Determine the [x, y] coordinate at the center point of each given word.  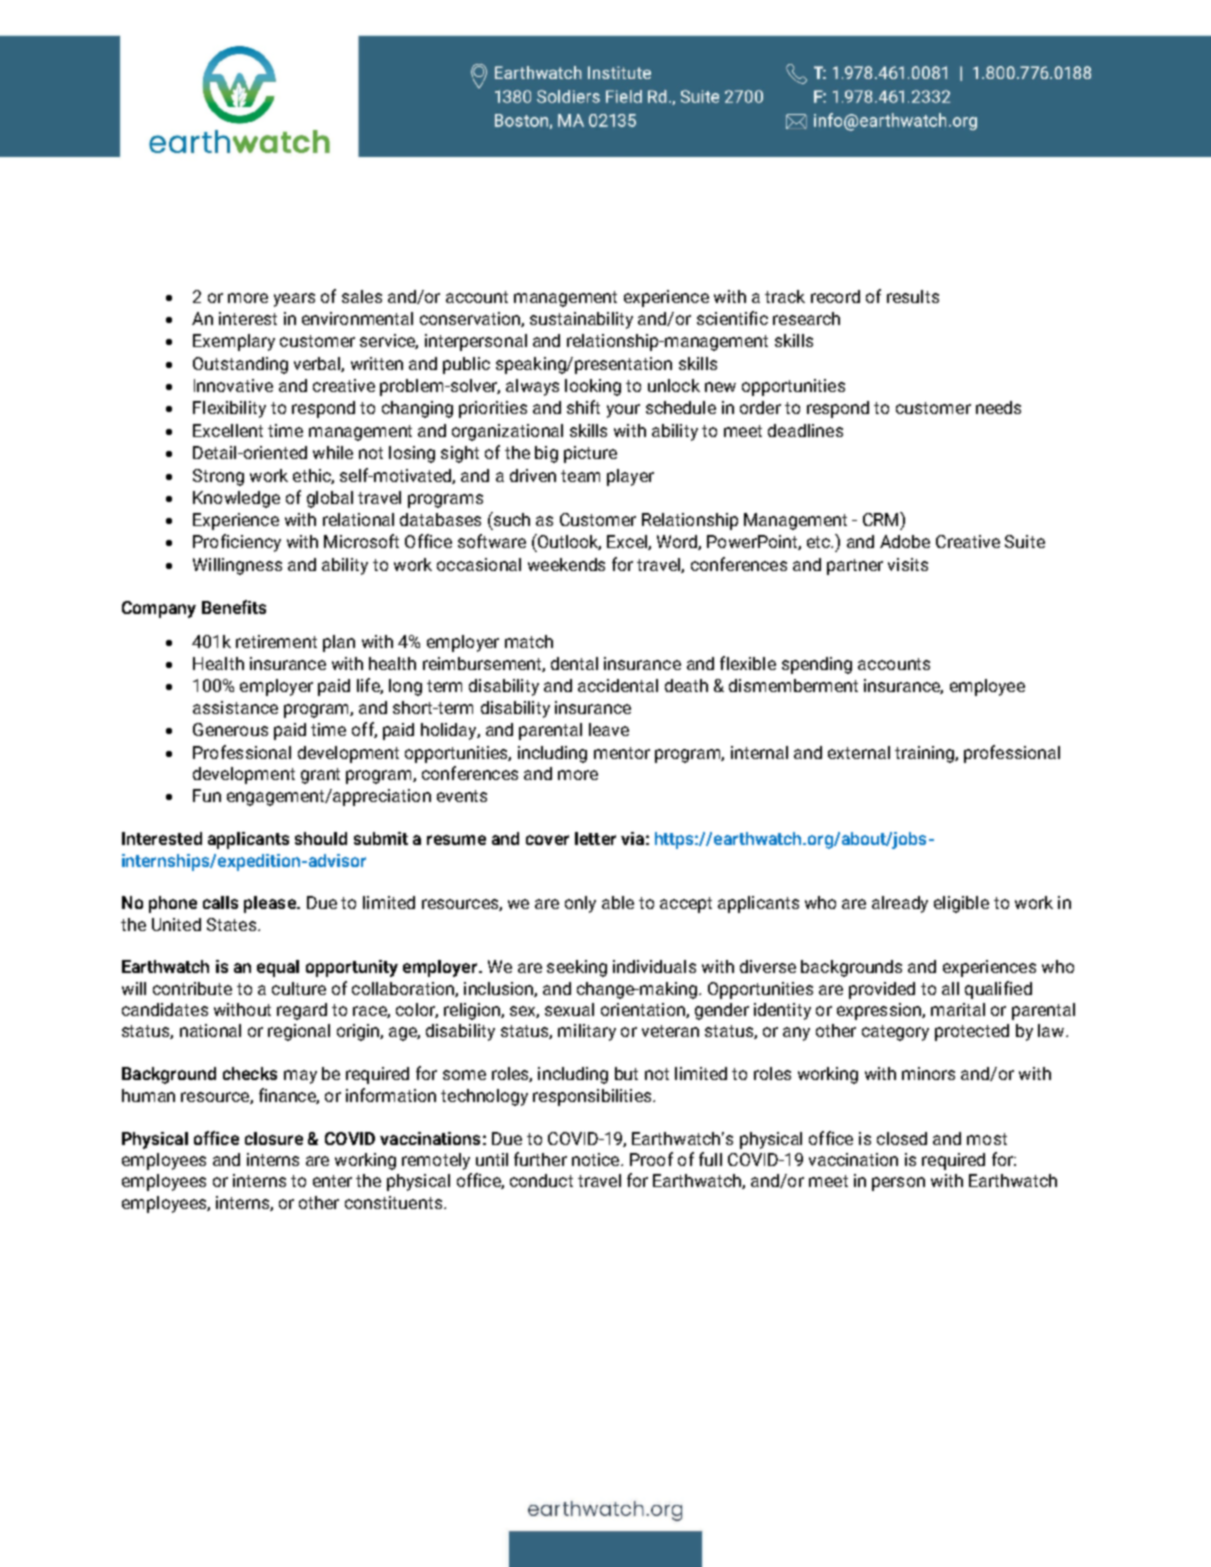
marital [958, 1009]
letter [595, 838]
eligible [961, 904]
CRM [882, 519]
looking [593, 387]
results [913, 296]
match [529, 641]
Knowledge [236, 499]
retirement [276, 641]
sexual [569, 1009]
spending [817, 665]
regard [302, 1011]
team [580, 476]
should [321, 838]
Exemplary [234, 342]
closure [274, 1138]
